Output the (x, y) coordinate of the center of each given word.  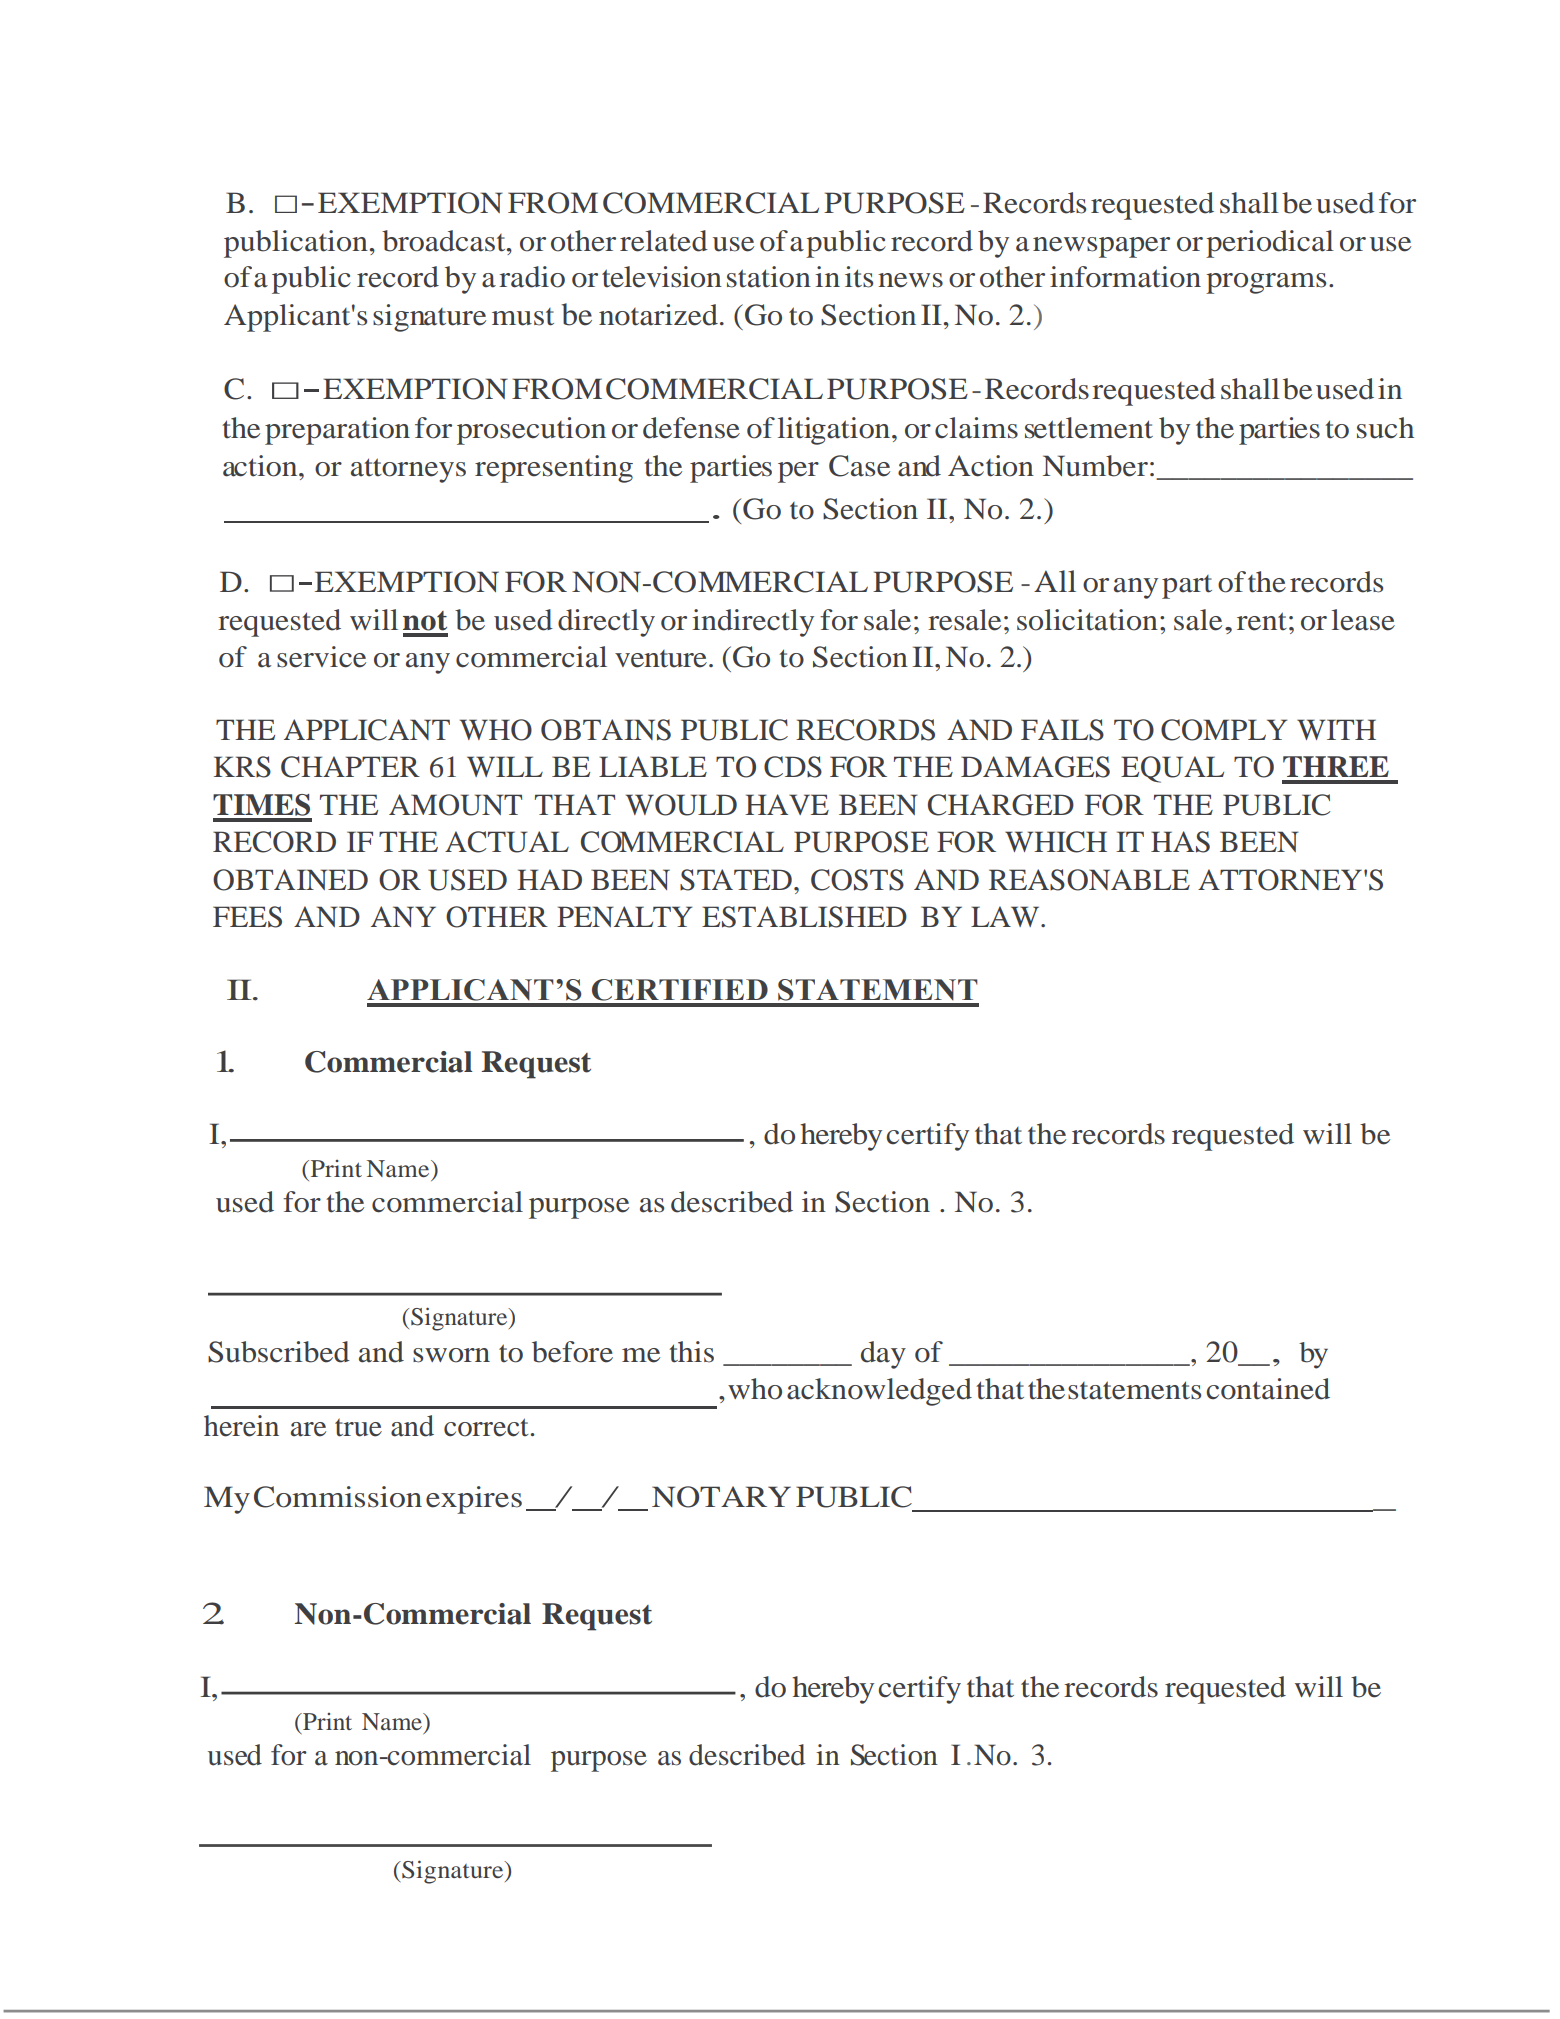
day (883, 1355)
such (1385, 428)
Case (859, 466)
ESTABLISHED (804, 917)
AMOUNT (455, 805)
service (321, 657)
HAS (1180, 842)
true (358, 1428)
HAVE (787, 804)
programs (1266, 283)
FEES (247, 917)
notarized (658, 315)
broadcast (445, 241)
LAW (1006, 916)
